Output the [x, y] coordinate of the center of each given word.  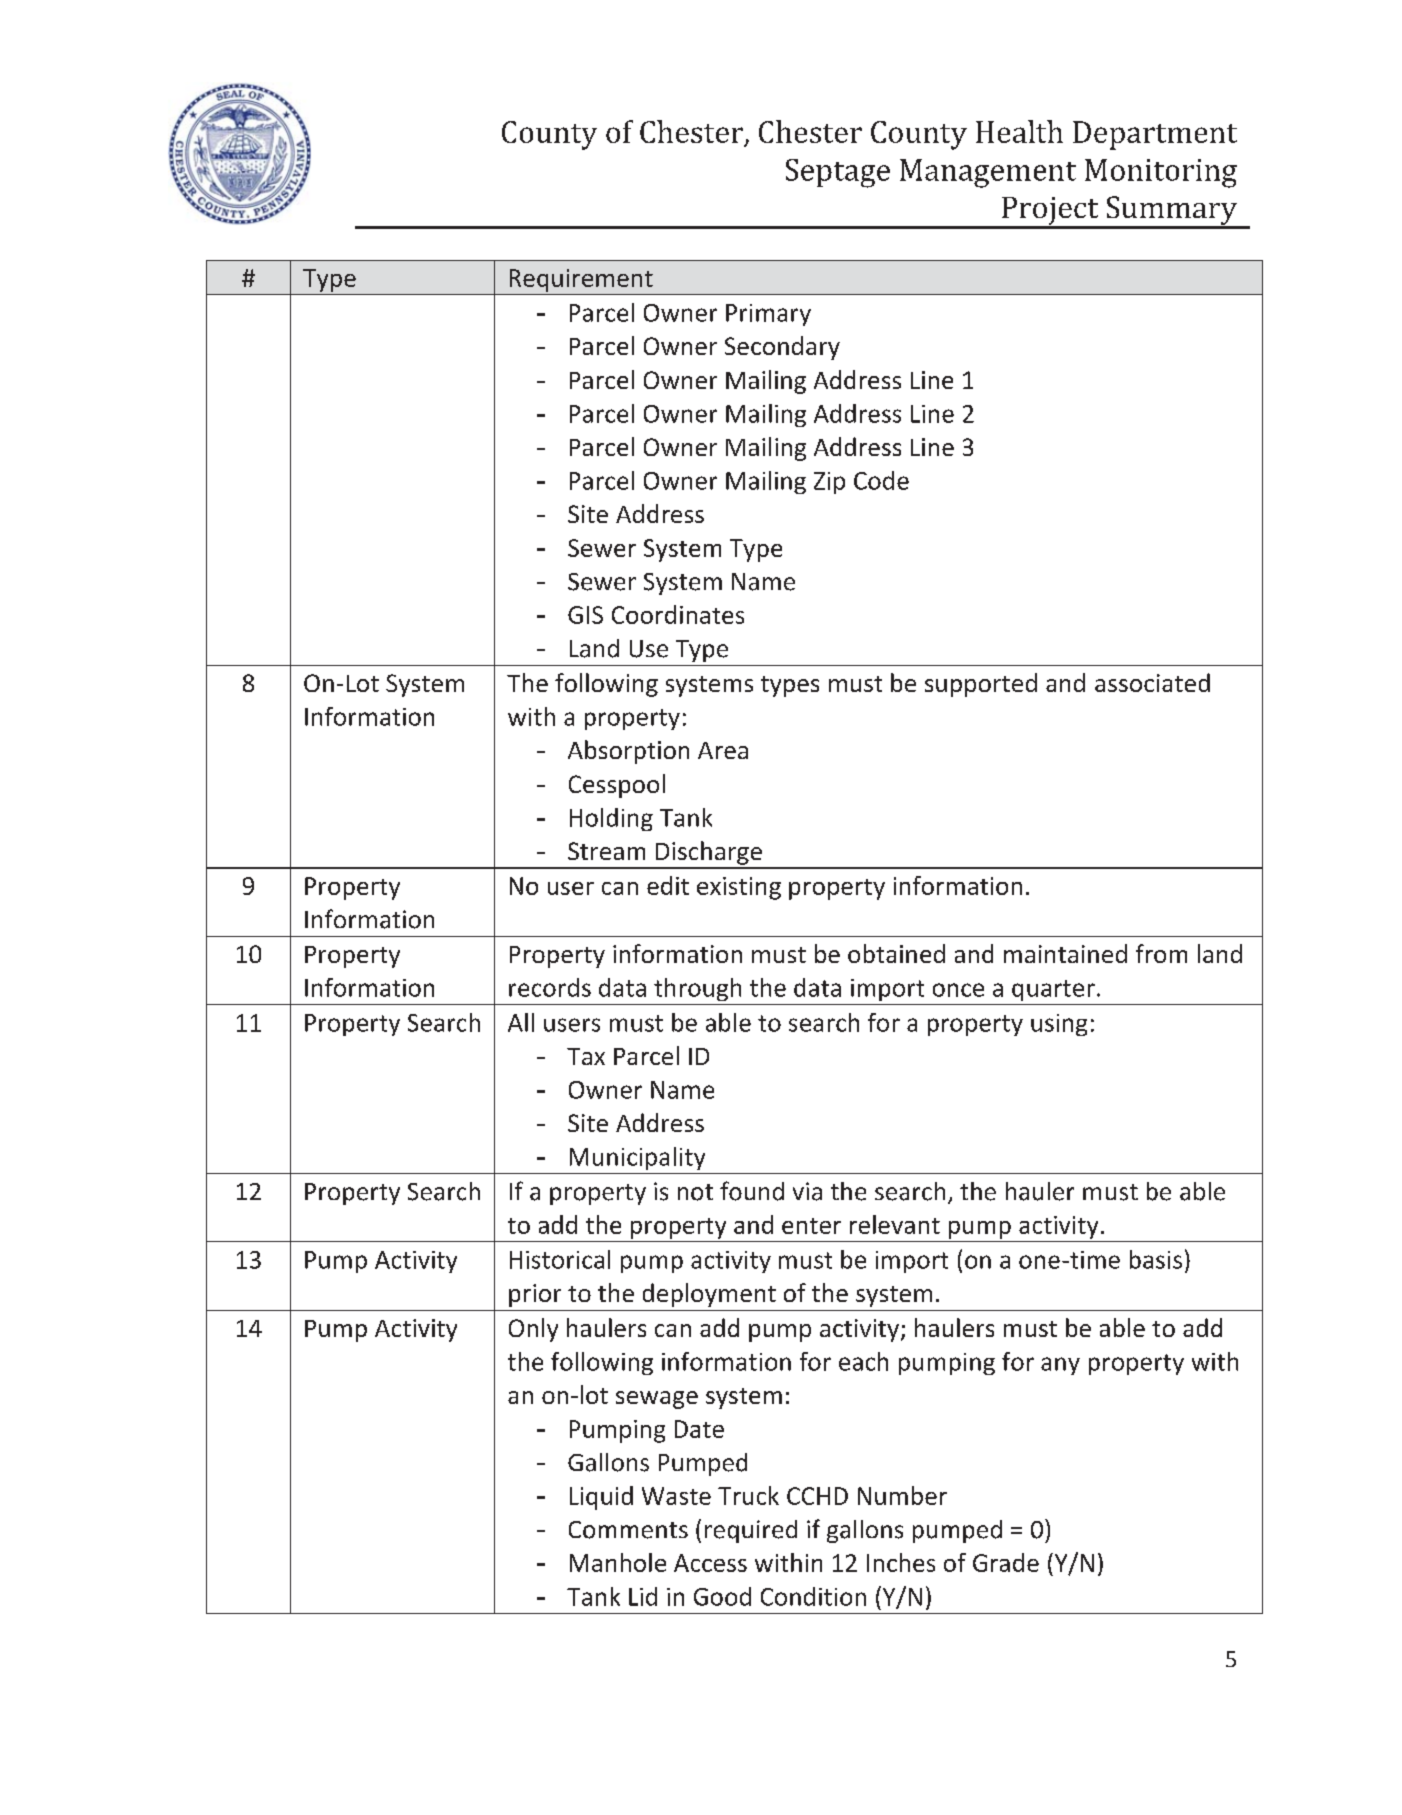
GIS [585, 615]
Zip [829, 483]
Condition [813, 1596]
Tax [586, 1056]
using [1059, 1025]
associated [1152, 682]
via [807, 1191]
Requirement [581, 280]
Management [988, 173]
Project [1050, 212]
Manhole [618, 1562]
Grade [1006, 1562]
